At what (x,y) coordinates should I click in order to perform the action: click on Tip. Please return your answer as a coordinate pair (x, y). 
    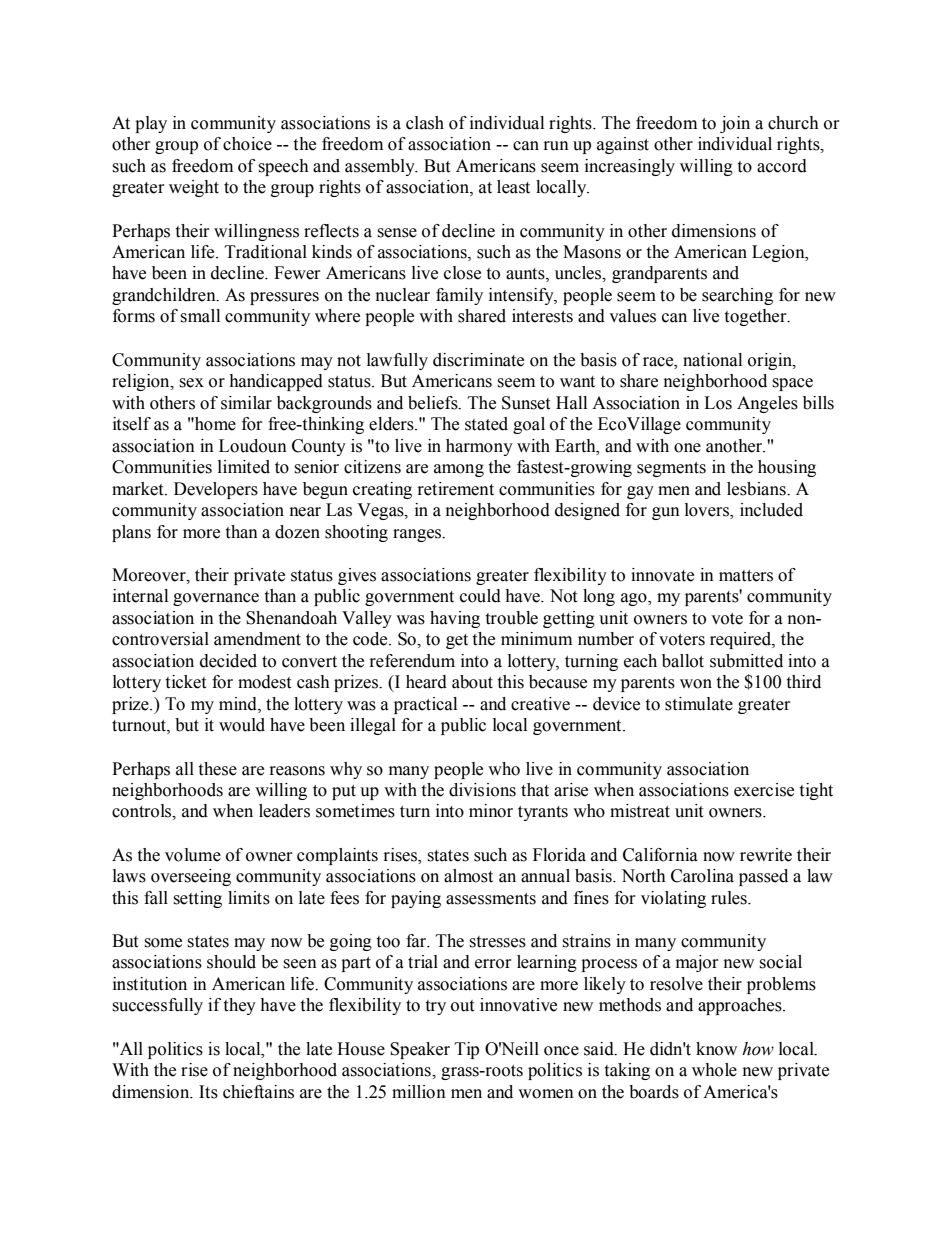
    Looking at the image, I should click on (467, 1050).
